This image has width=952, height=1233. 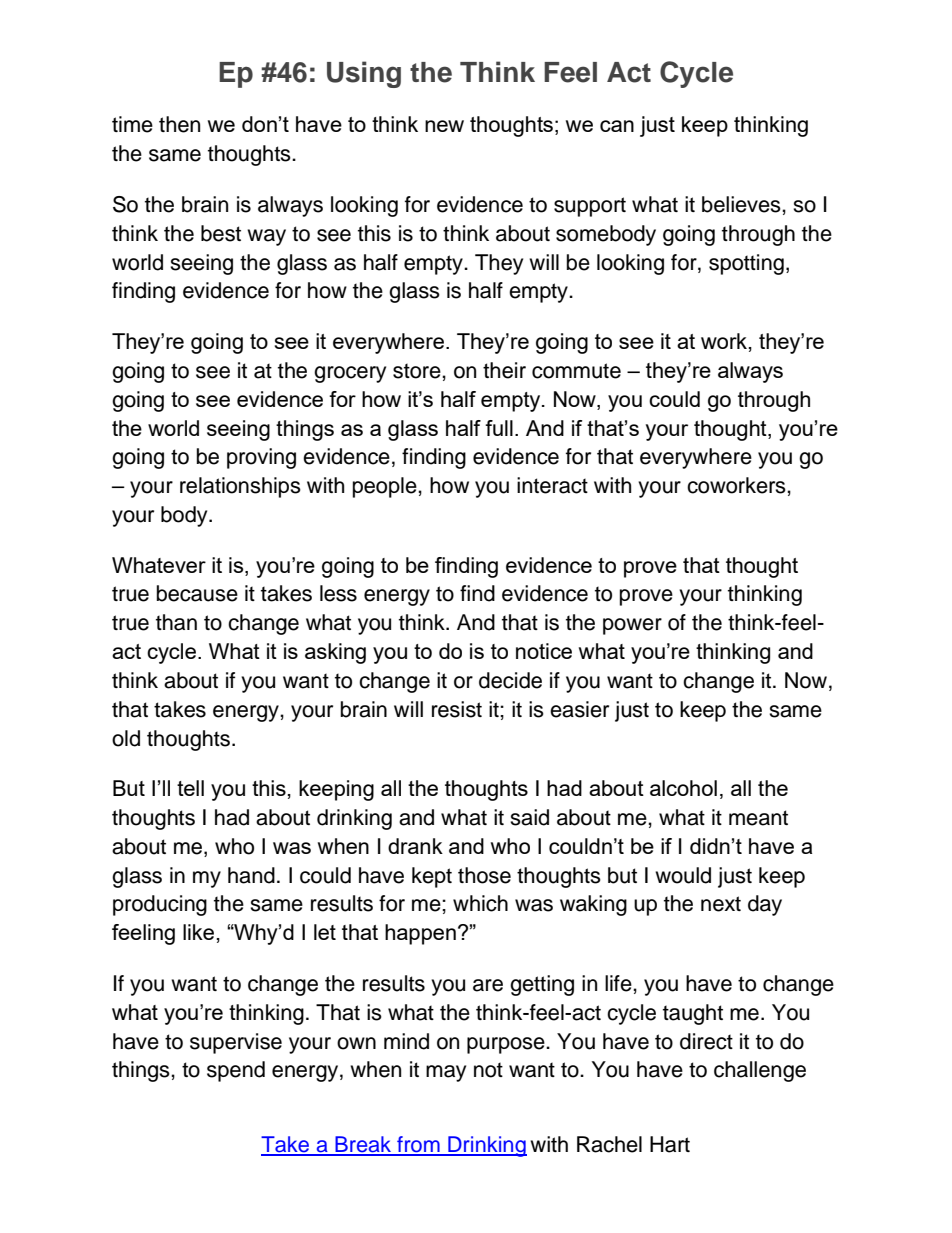 What do you see at coordinates (683, 875) in the image?
I see `would` at bounding box center [683, 875].
